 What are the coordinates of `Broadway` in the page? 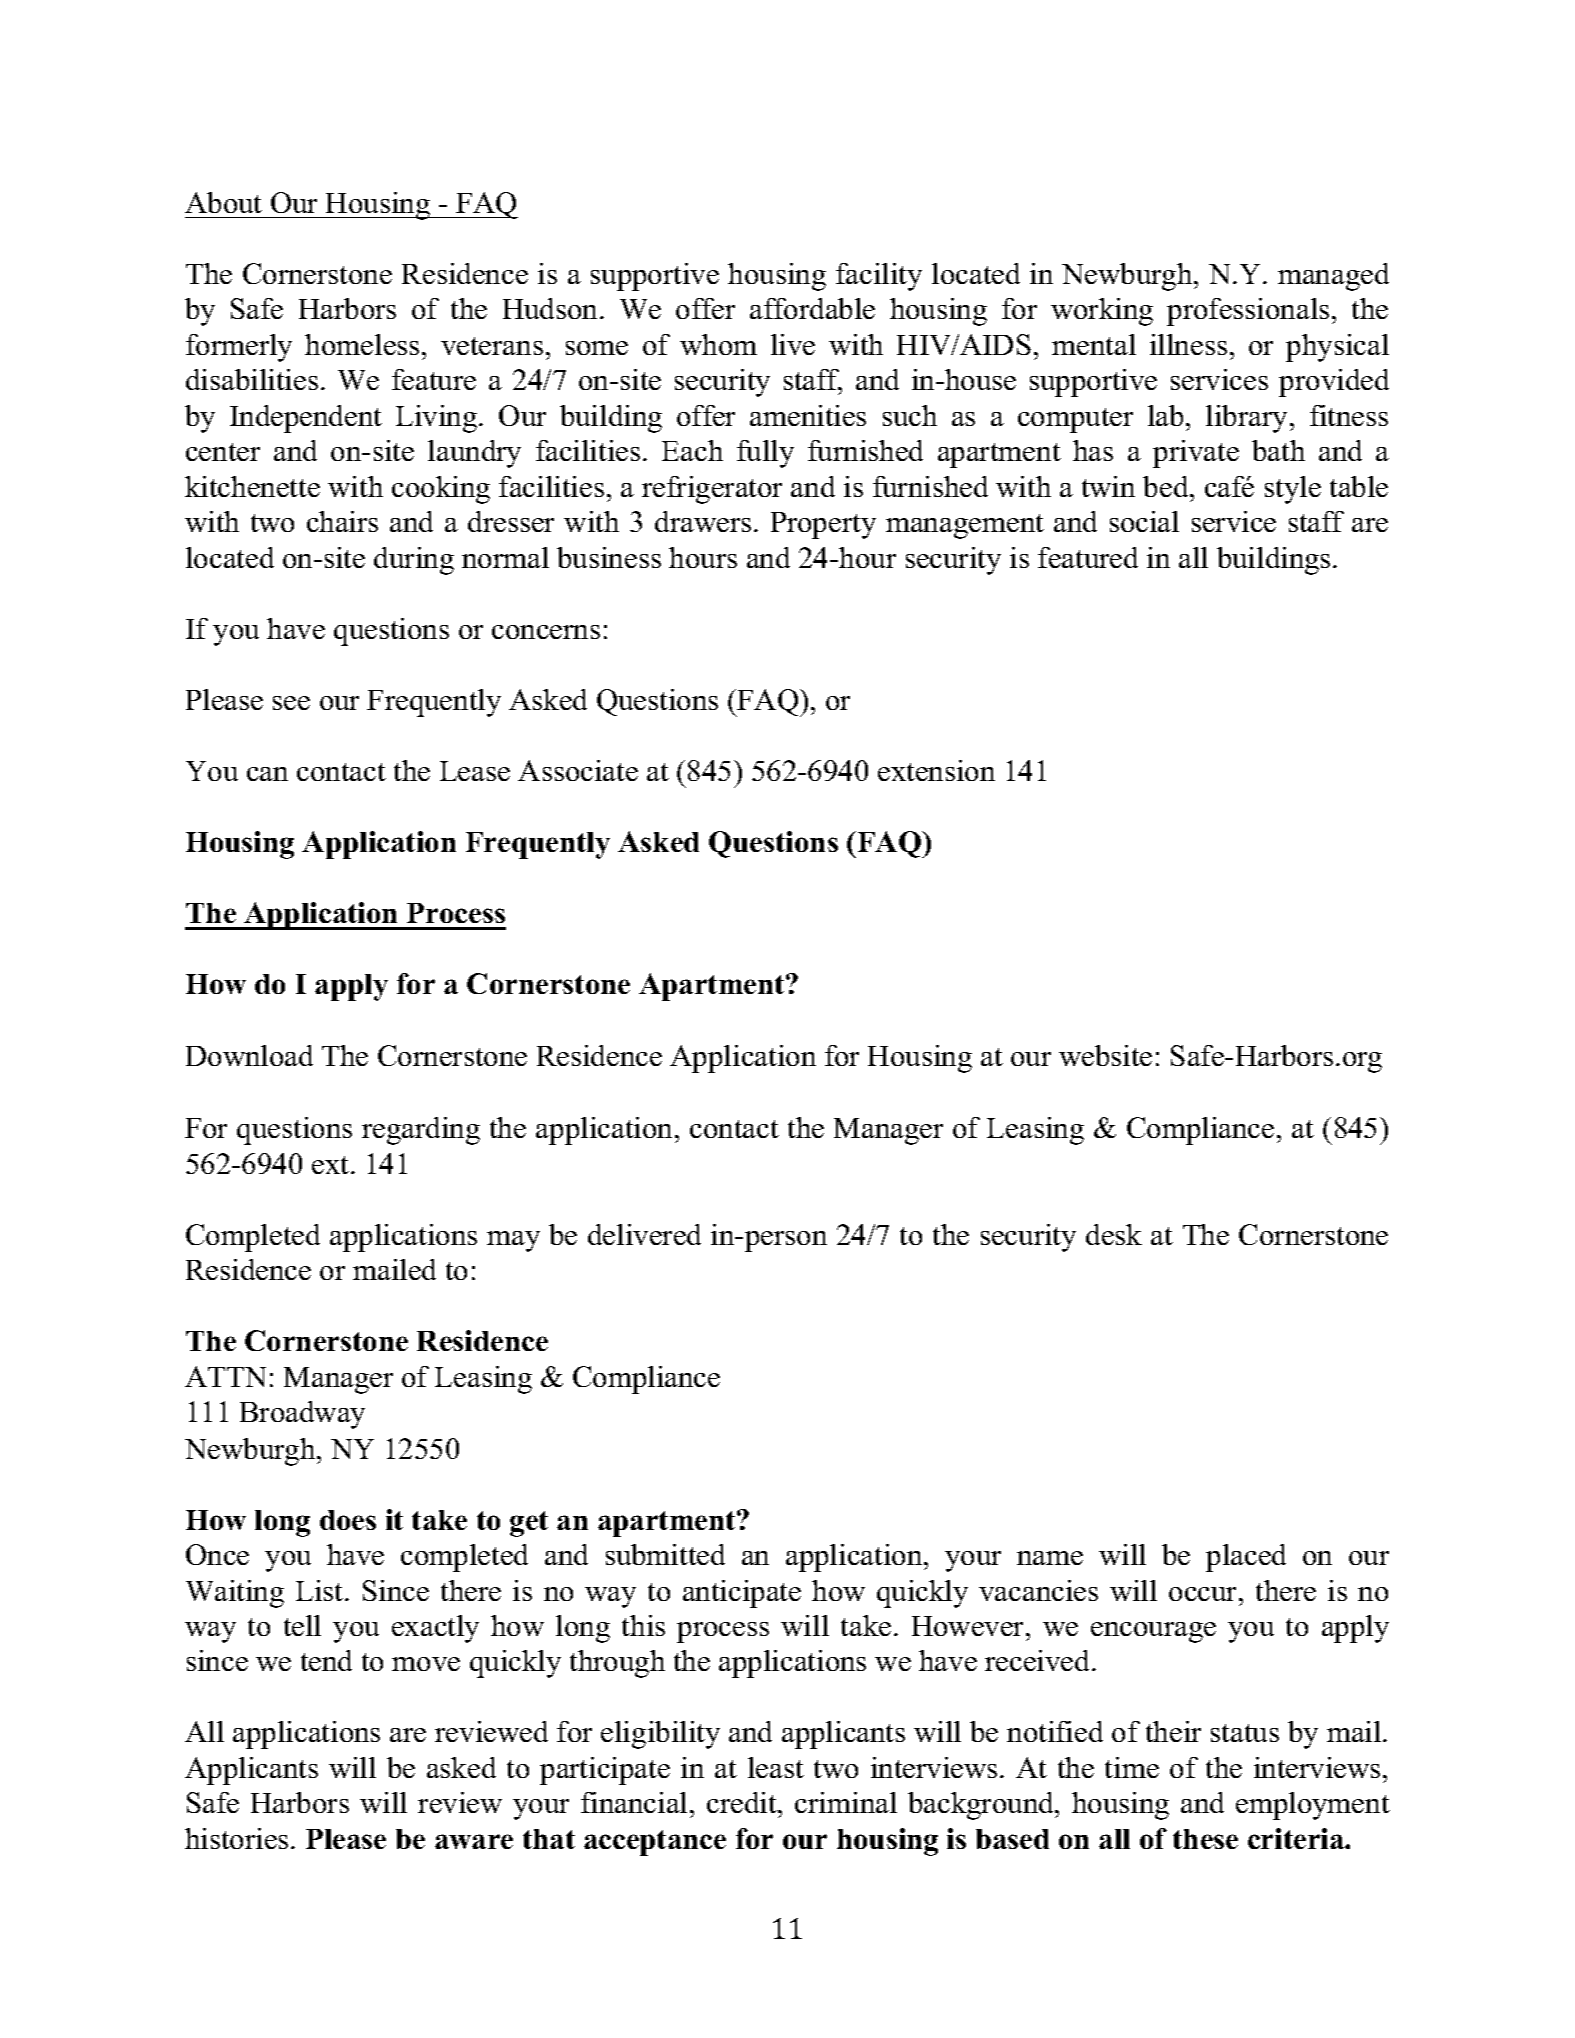 It's located at (302, 1415).
